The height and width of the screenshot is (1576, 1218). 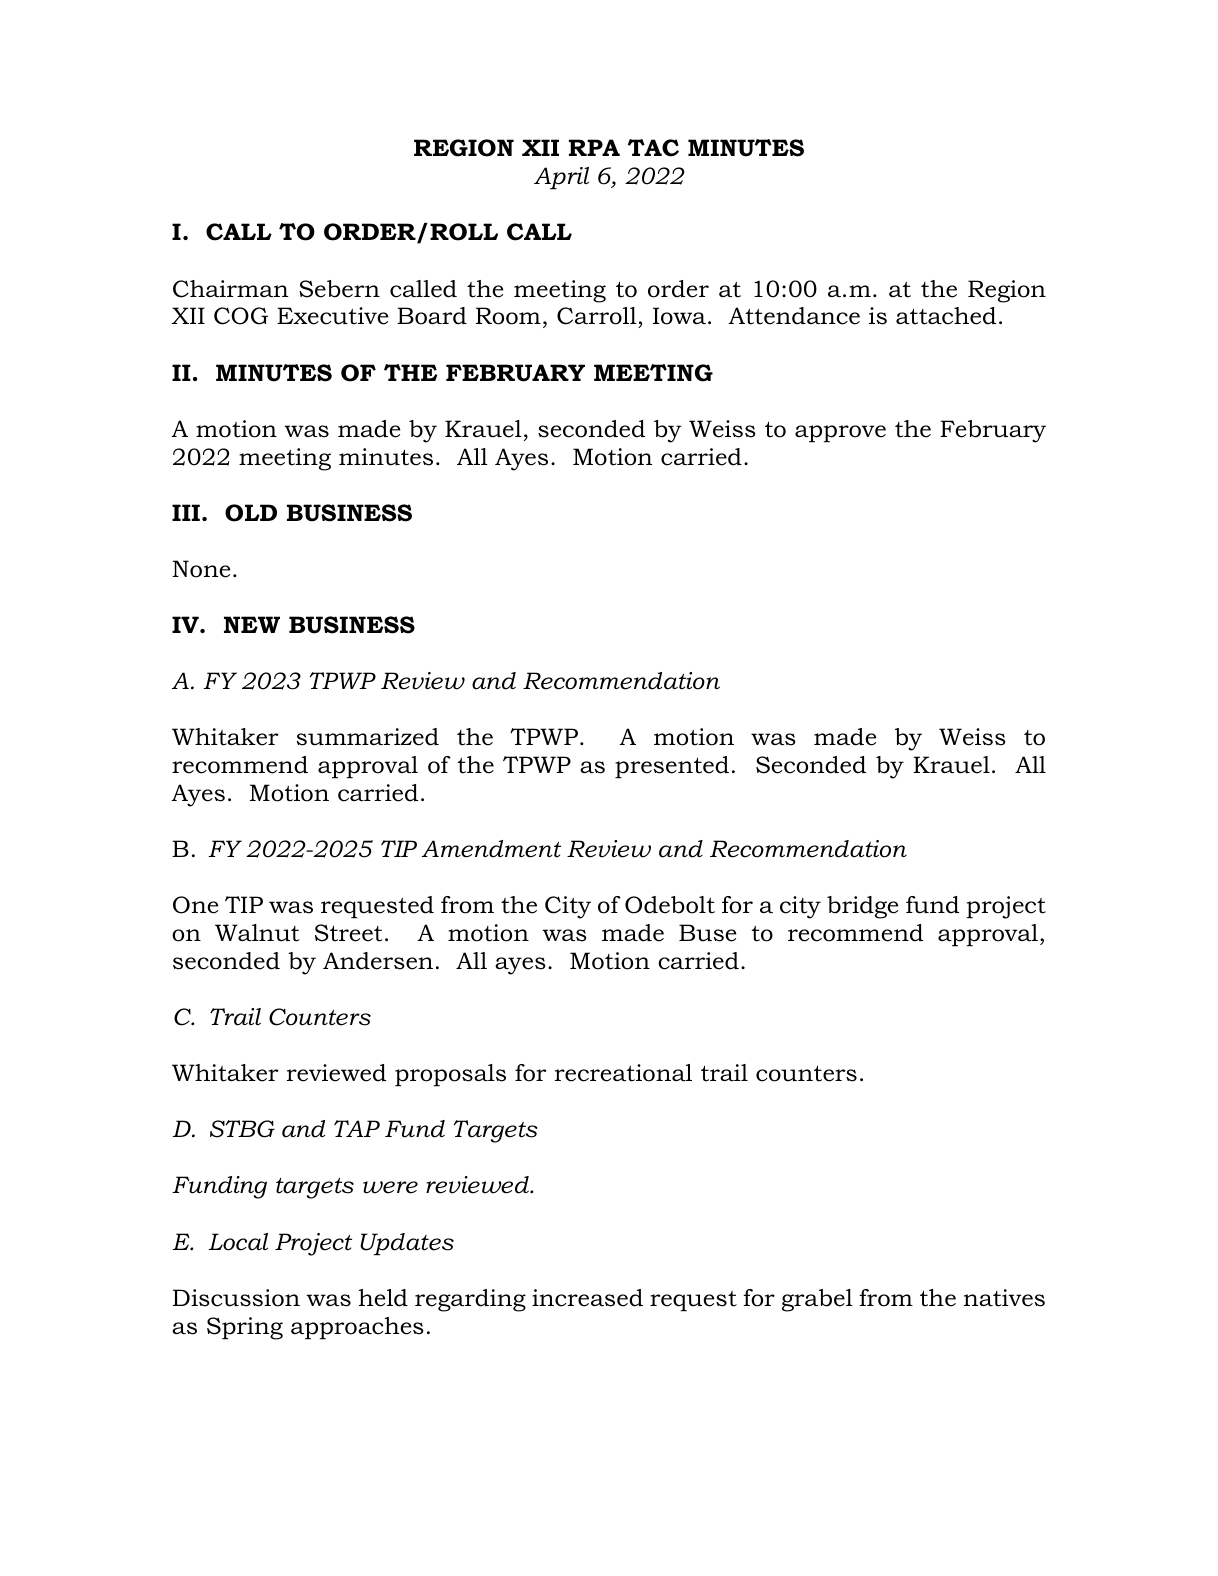 What do you see at coordinates (368, 737) in the screenshot?
I see `summarized` at bounding box center [368, 737].
